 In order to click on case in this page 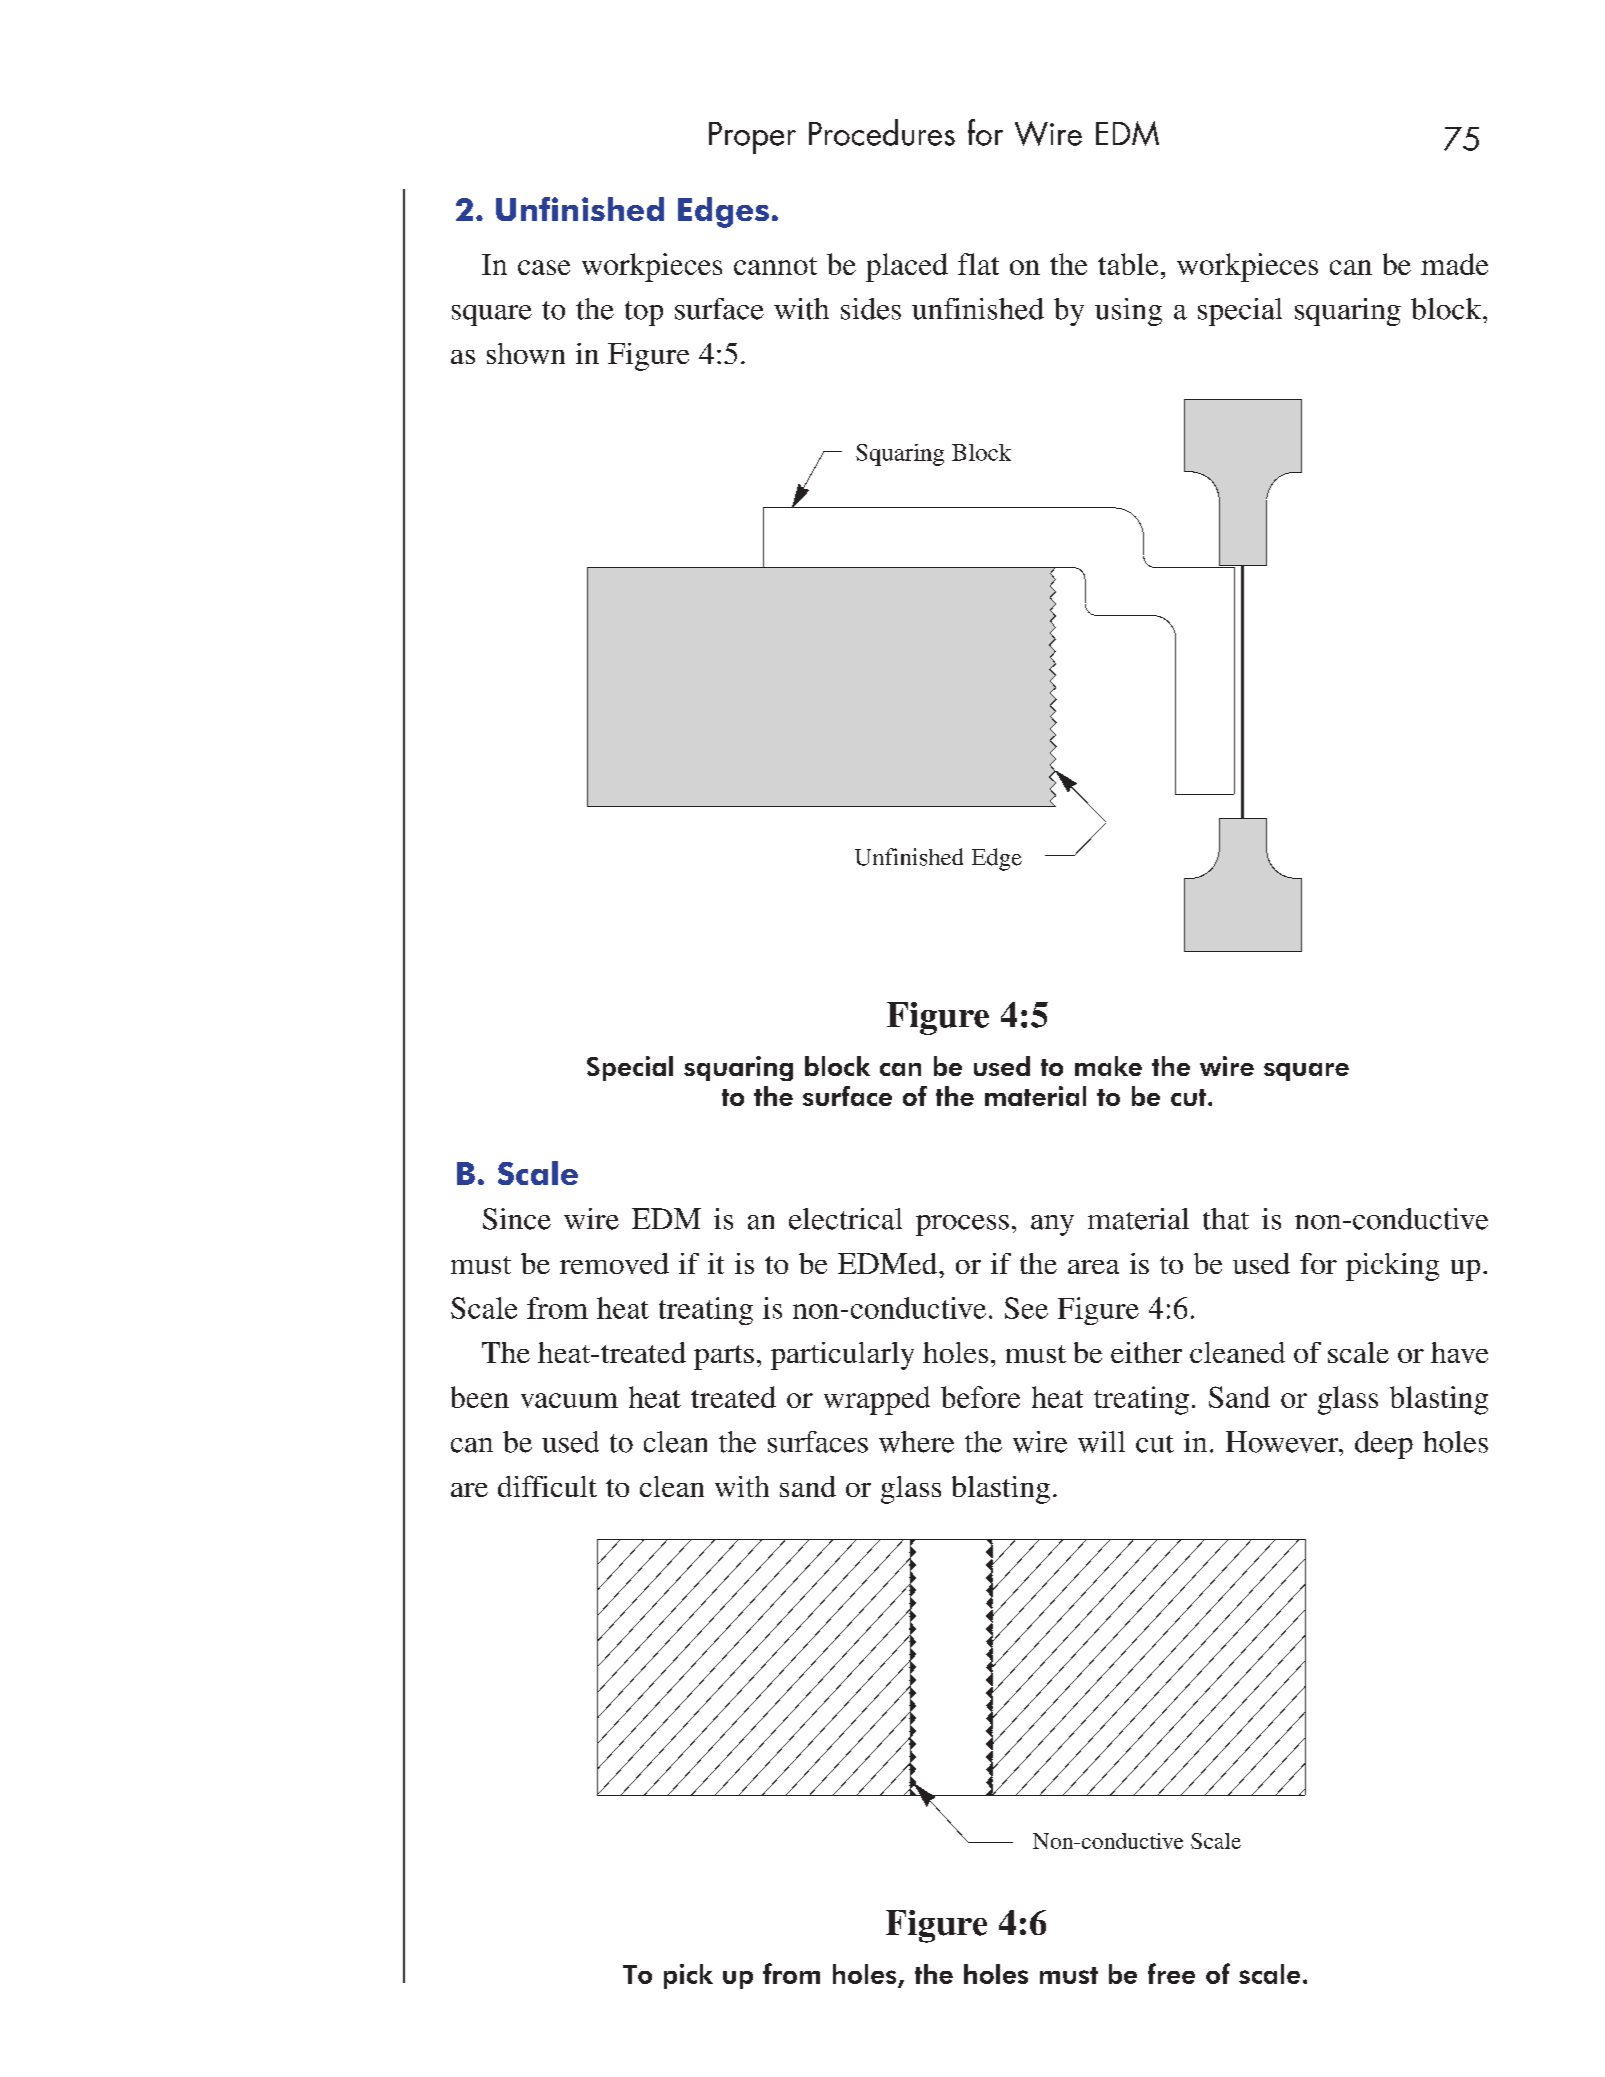, I will do `click(544, 267)`.
